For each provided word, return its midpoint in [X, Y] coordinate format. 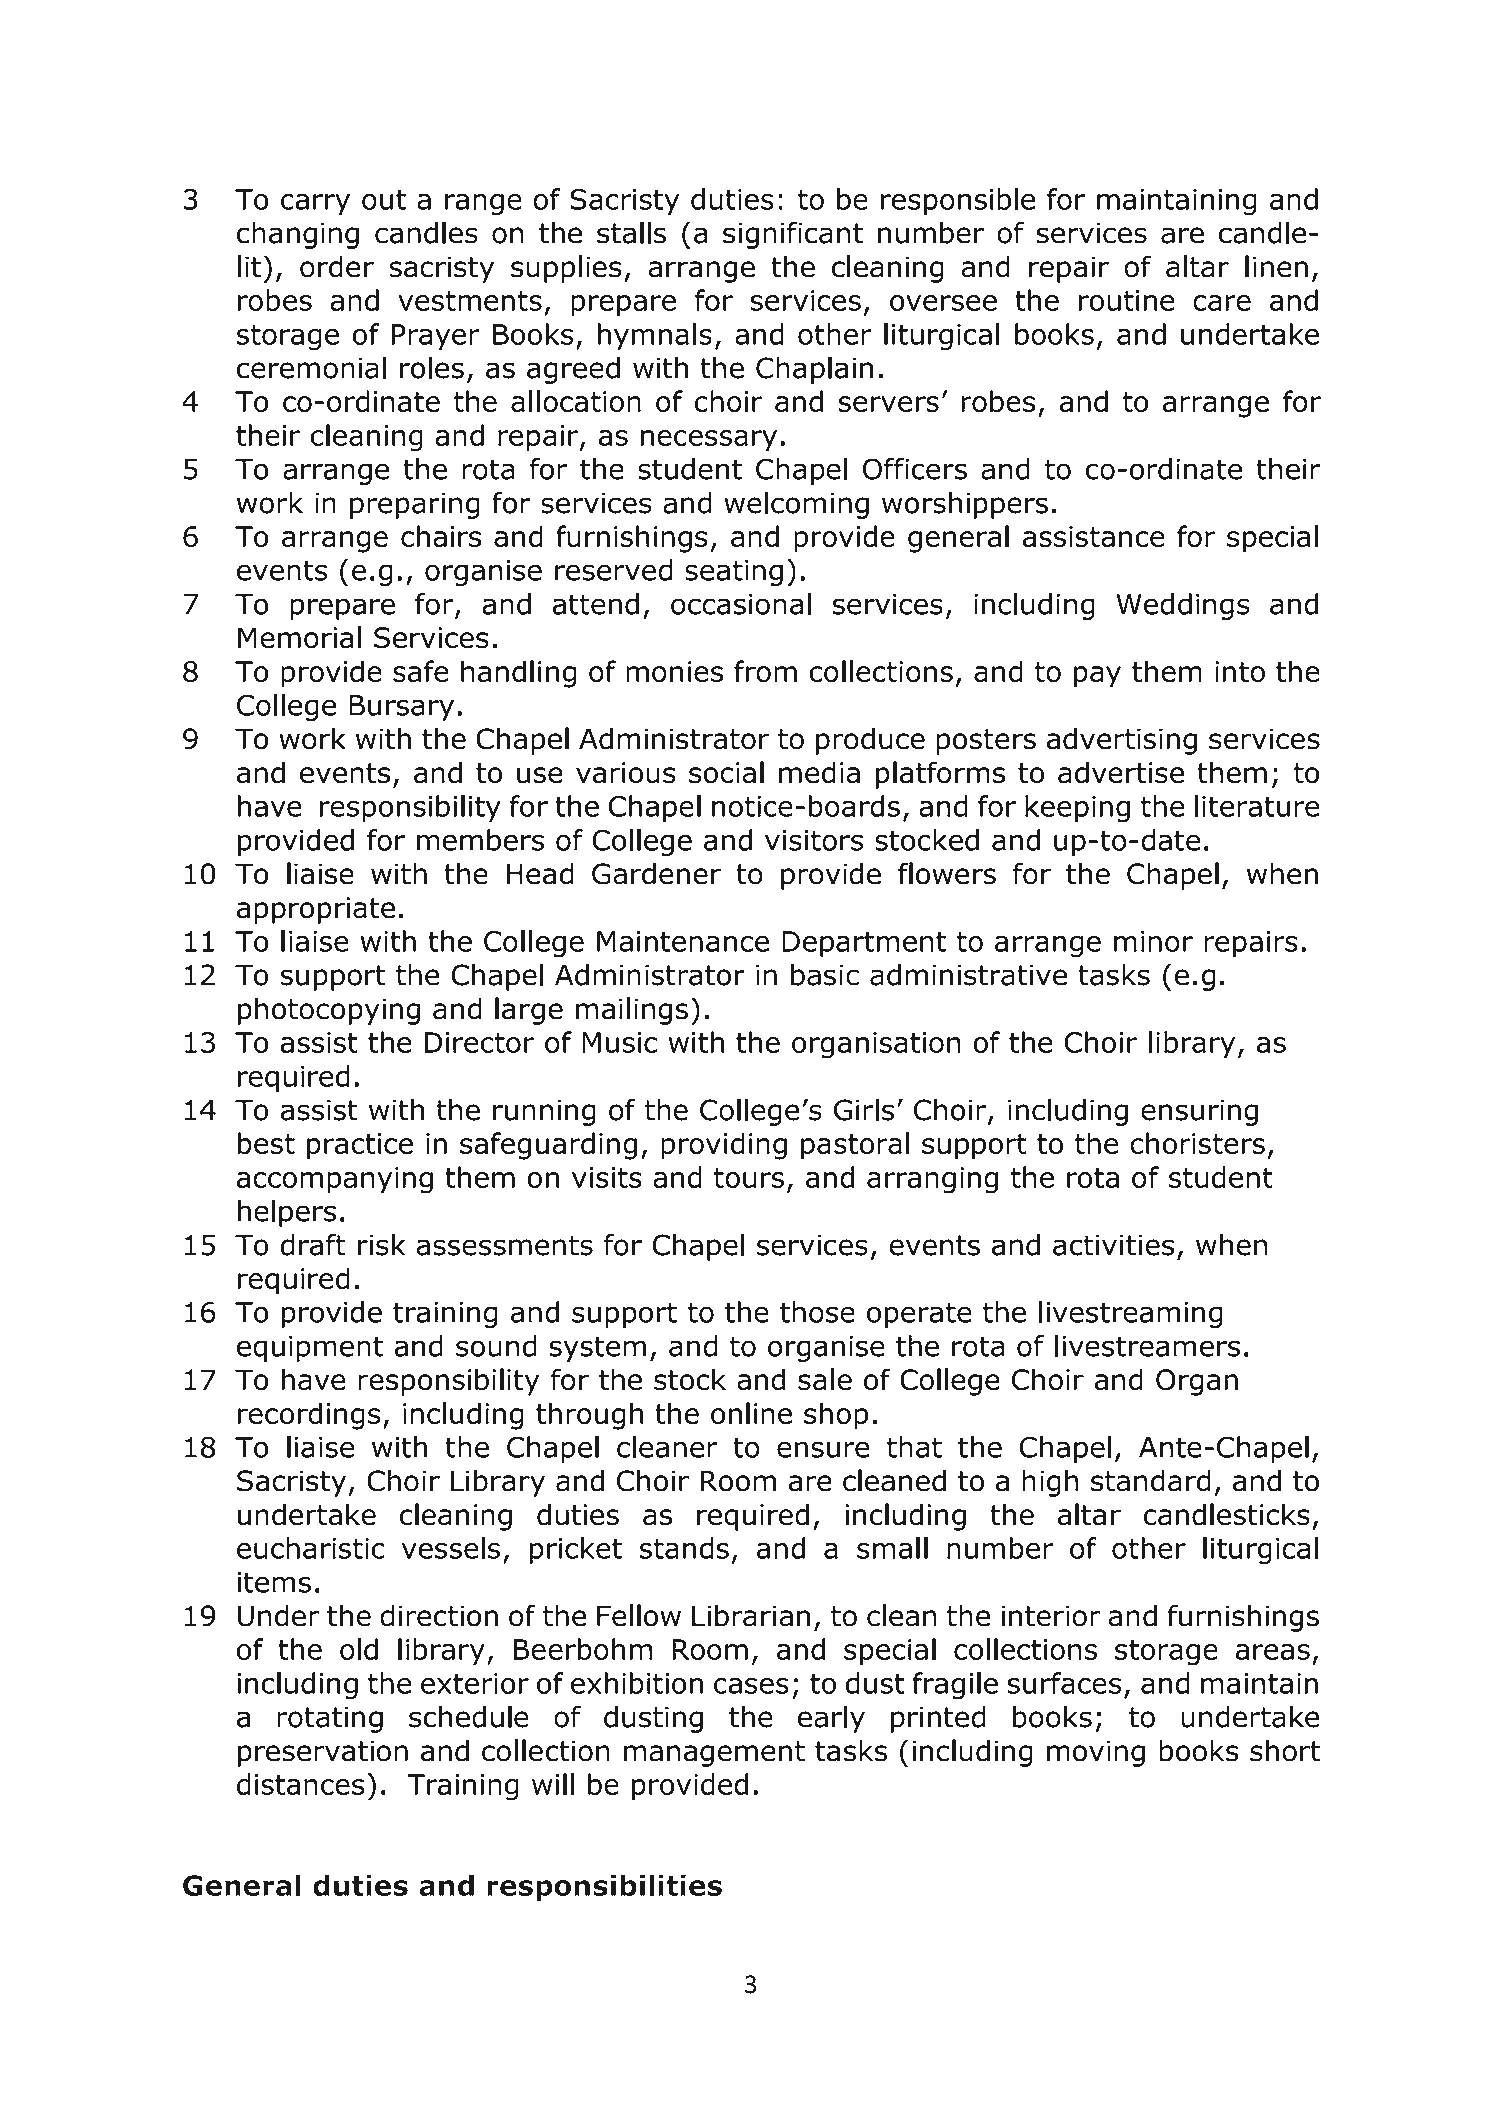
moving [1096, 1753]
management [714, 1754]
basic [825, 975]
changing [298, 235]
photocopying [329, 1011]
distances [301, 1784]
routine [1126, 300]
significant [793, 235]
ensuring [1199, 1112]
